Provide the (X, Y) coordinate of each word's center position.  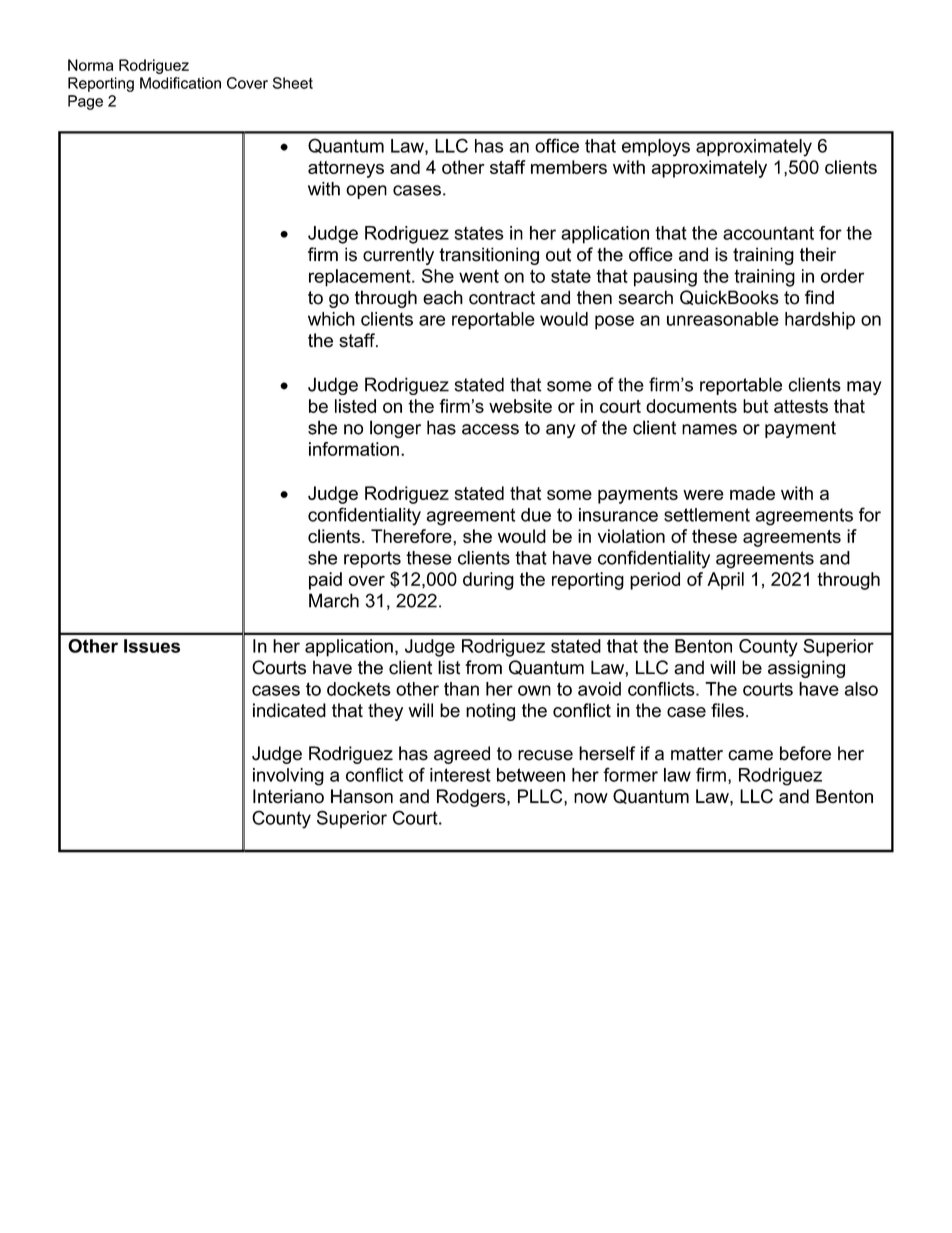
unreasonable (723, 319)
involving (288, 777)
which (331, 319)
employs (656, 148)
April (725, 581)
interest (460, 775)
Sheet (293, 83)
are (432, 320)
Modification (180, 83)
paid (325, 581)
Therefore (412, 536)
